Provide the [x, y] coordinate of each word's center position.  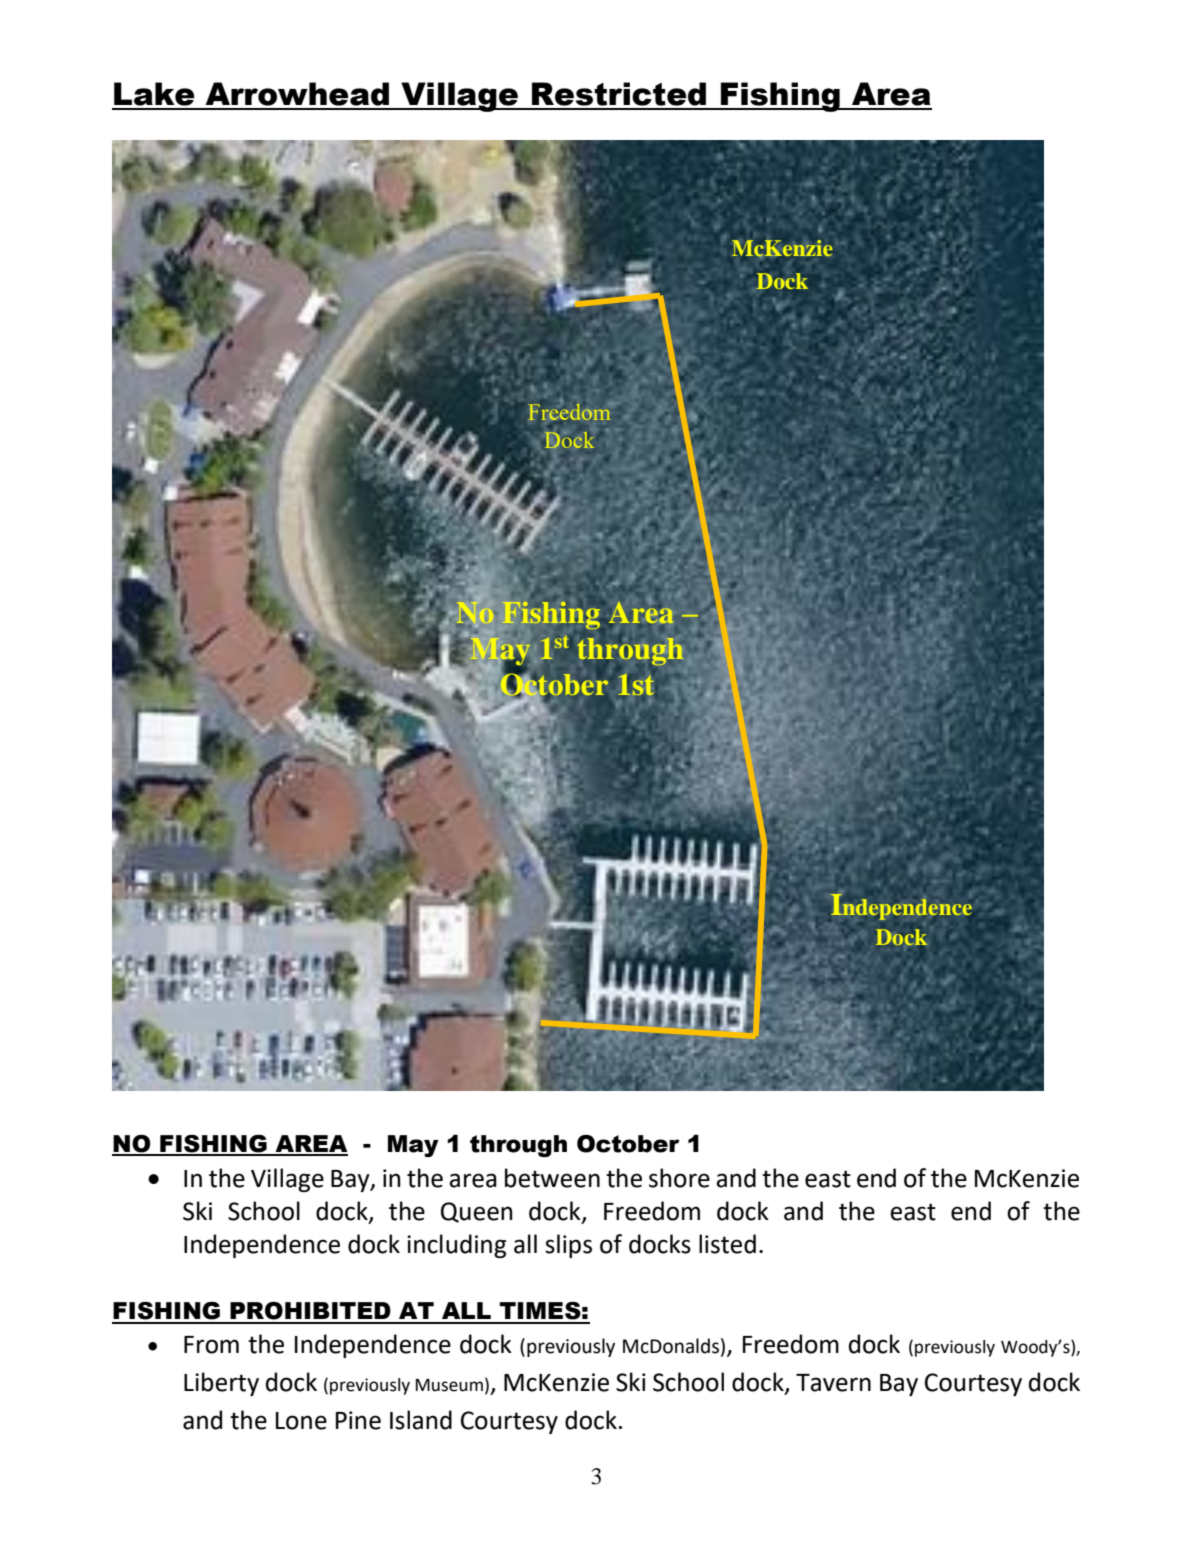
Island [421, 1420]
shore [679, 1178]
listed [727, 1244]
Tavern [833, 1383]
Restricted [619, 94]
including [456, 1246]
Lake [154, 94]
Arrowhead [297, 94]
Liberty [221, 1384]
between [552, 1178]
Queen [477, 1212]
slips [568, 1246]
